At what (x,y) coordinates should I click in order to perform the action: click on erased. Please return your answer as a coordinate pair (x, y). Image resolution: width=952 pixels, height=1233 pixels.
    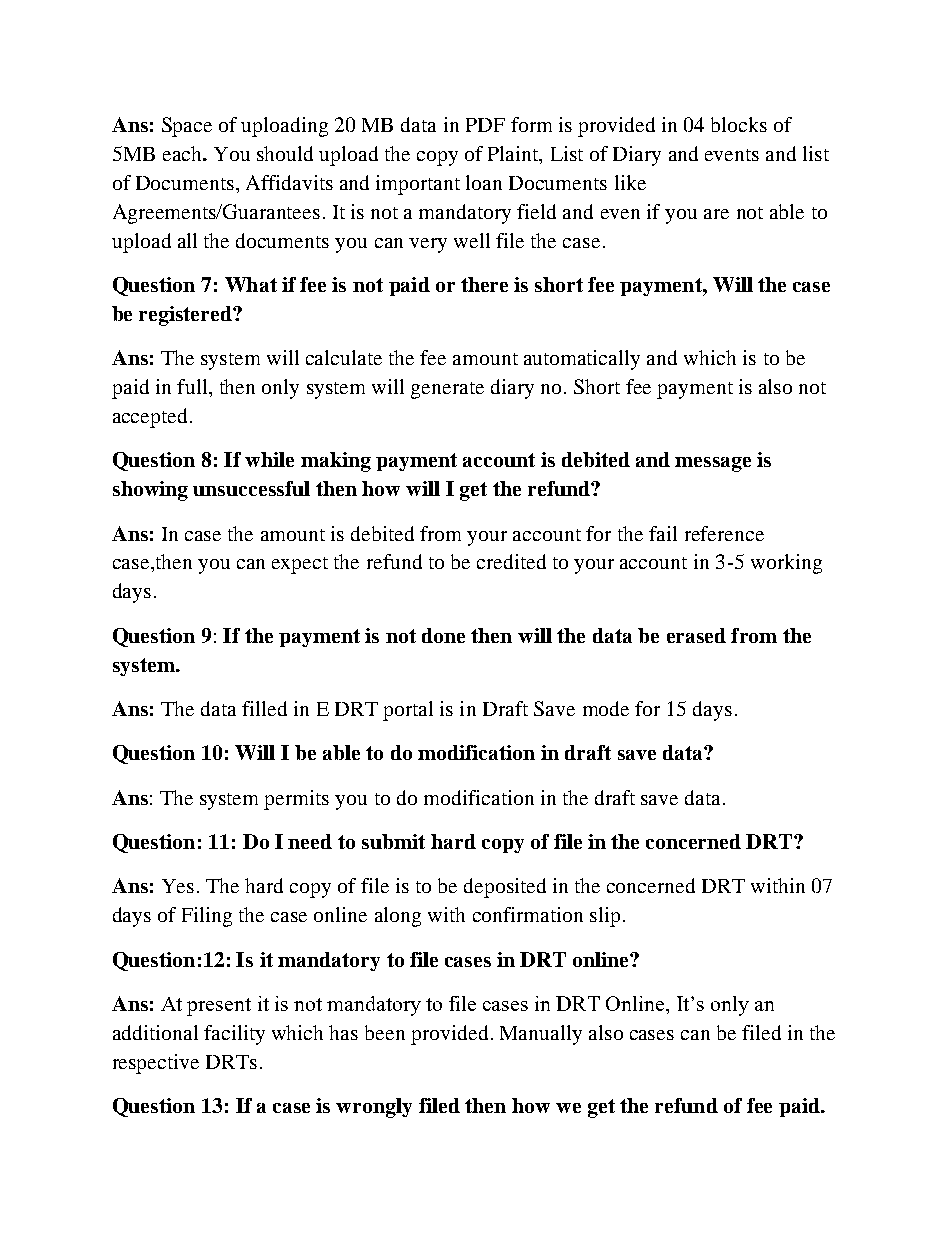
    Looking at the image, I should click on (696, 635).
